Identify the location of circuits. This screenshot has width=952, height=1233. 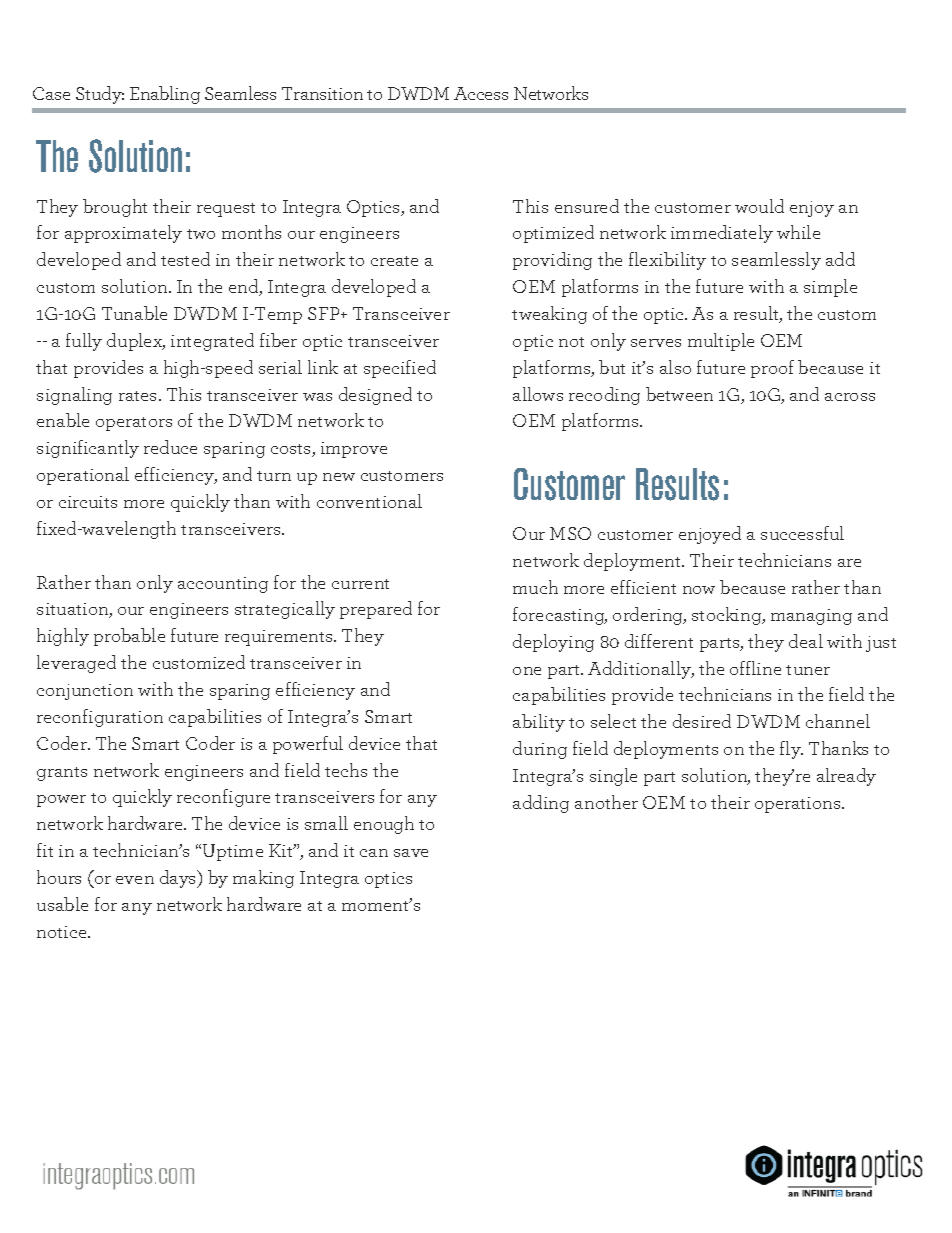
(88, 502).
